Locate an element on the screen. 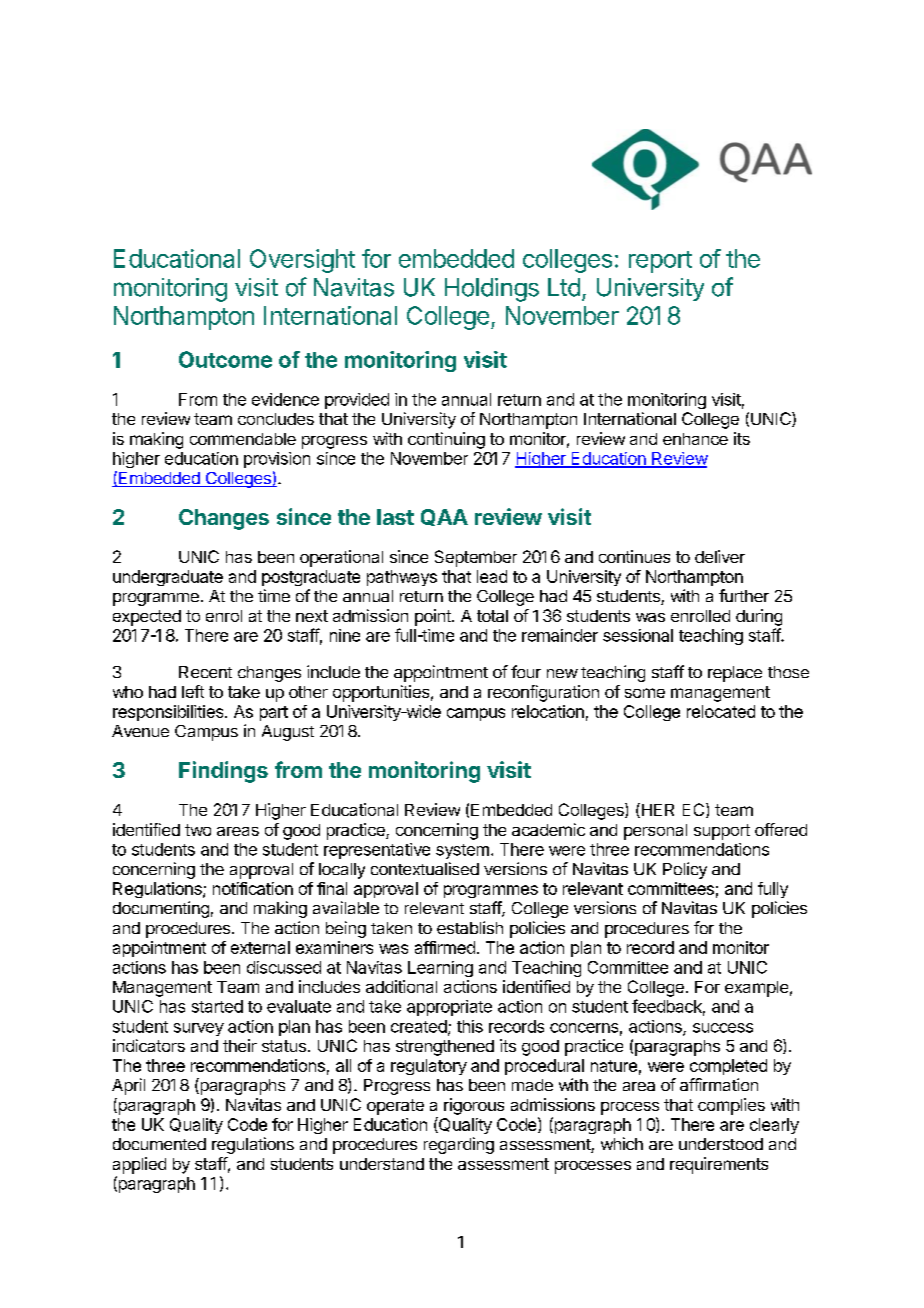 Image resolution: width=924 pixels, height=1308 pixels. left is located at coordinates (193, 691).
